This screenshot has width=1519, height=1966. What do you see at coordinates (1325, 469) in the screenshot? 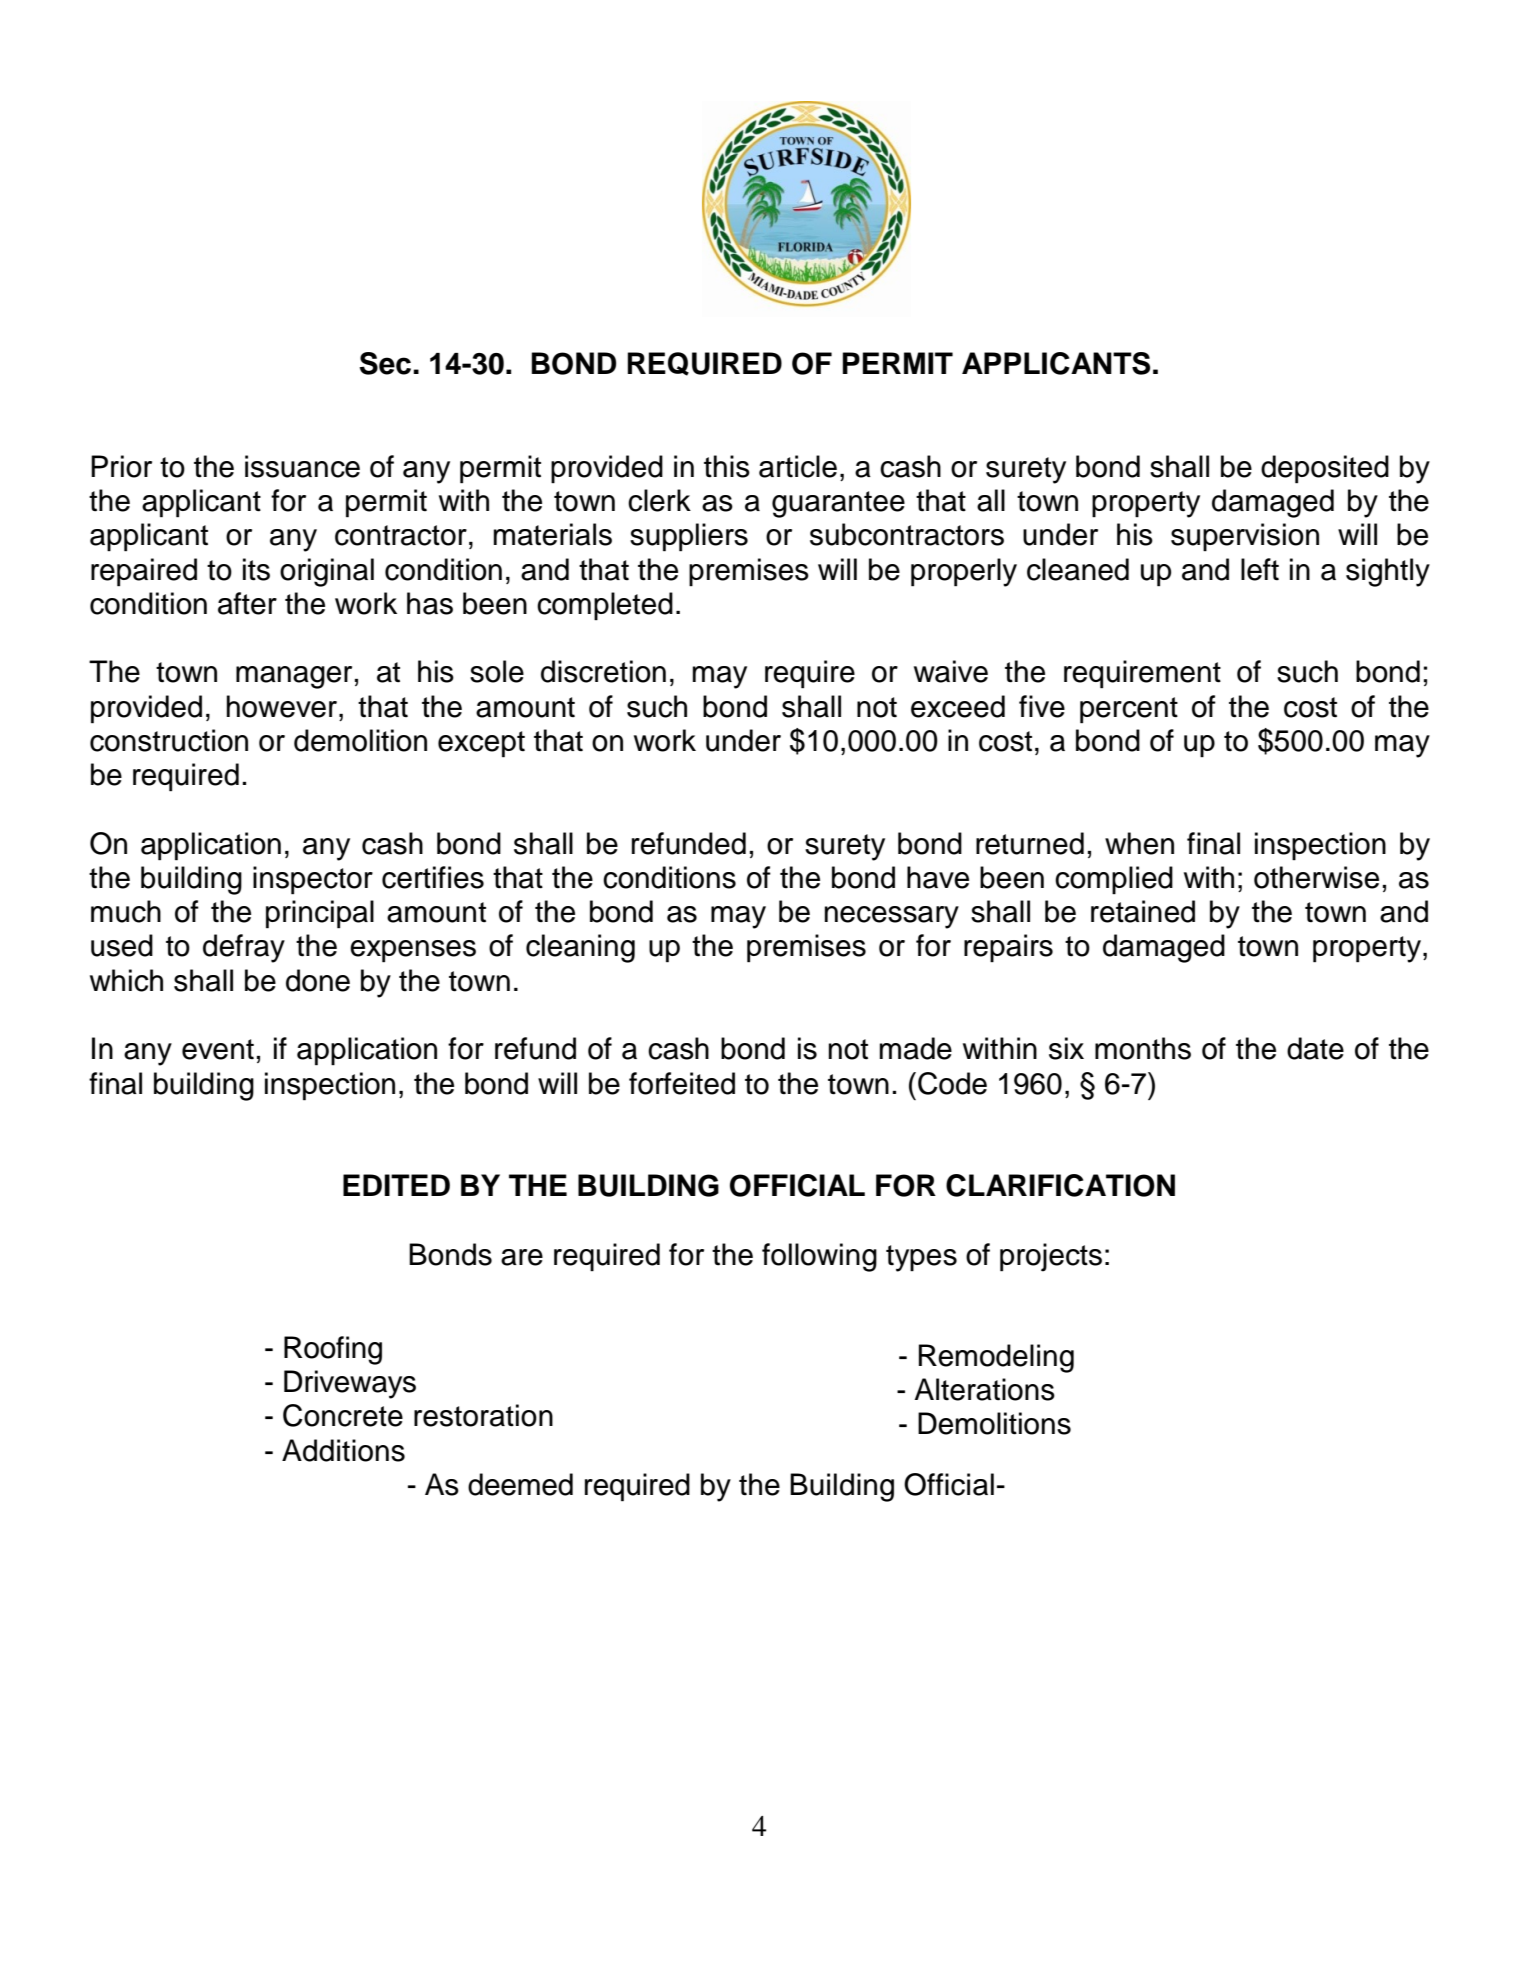
I see `deposited` at bounding box center [1325, 469].
